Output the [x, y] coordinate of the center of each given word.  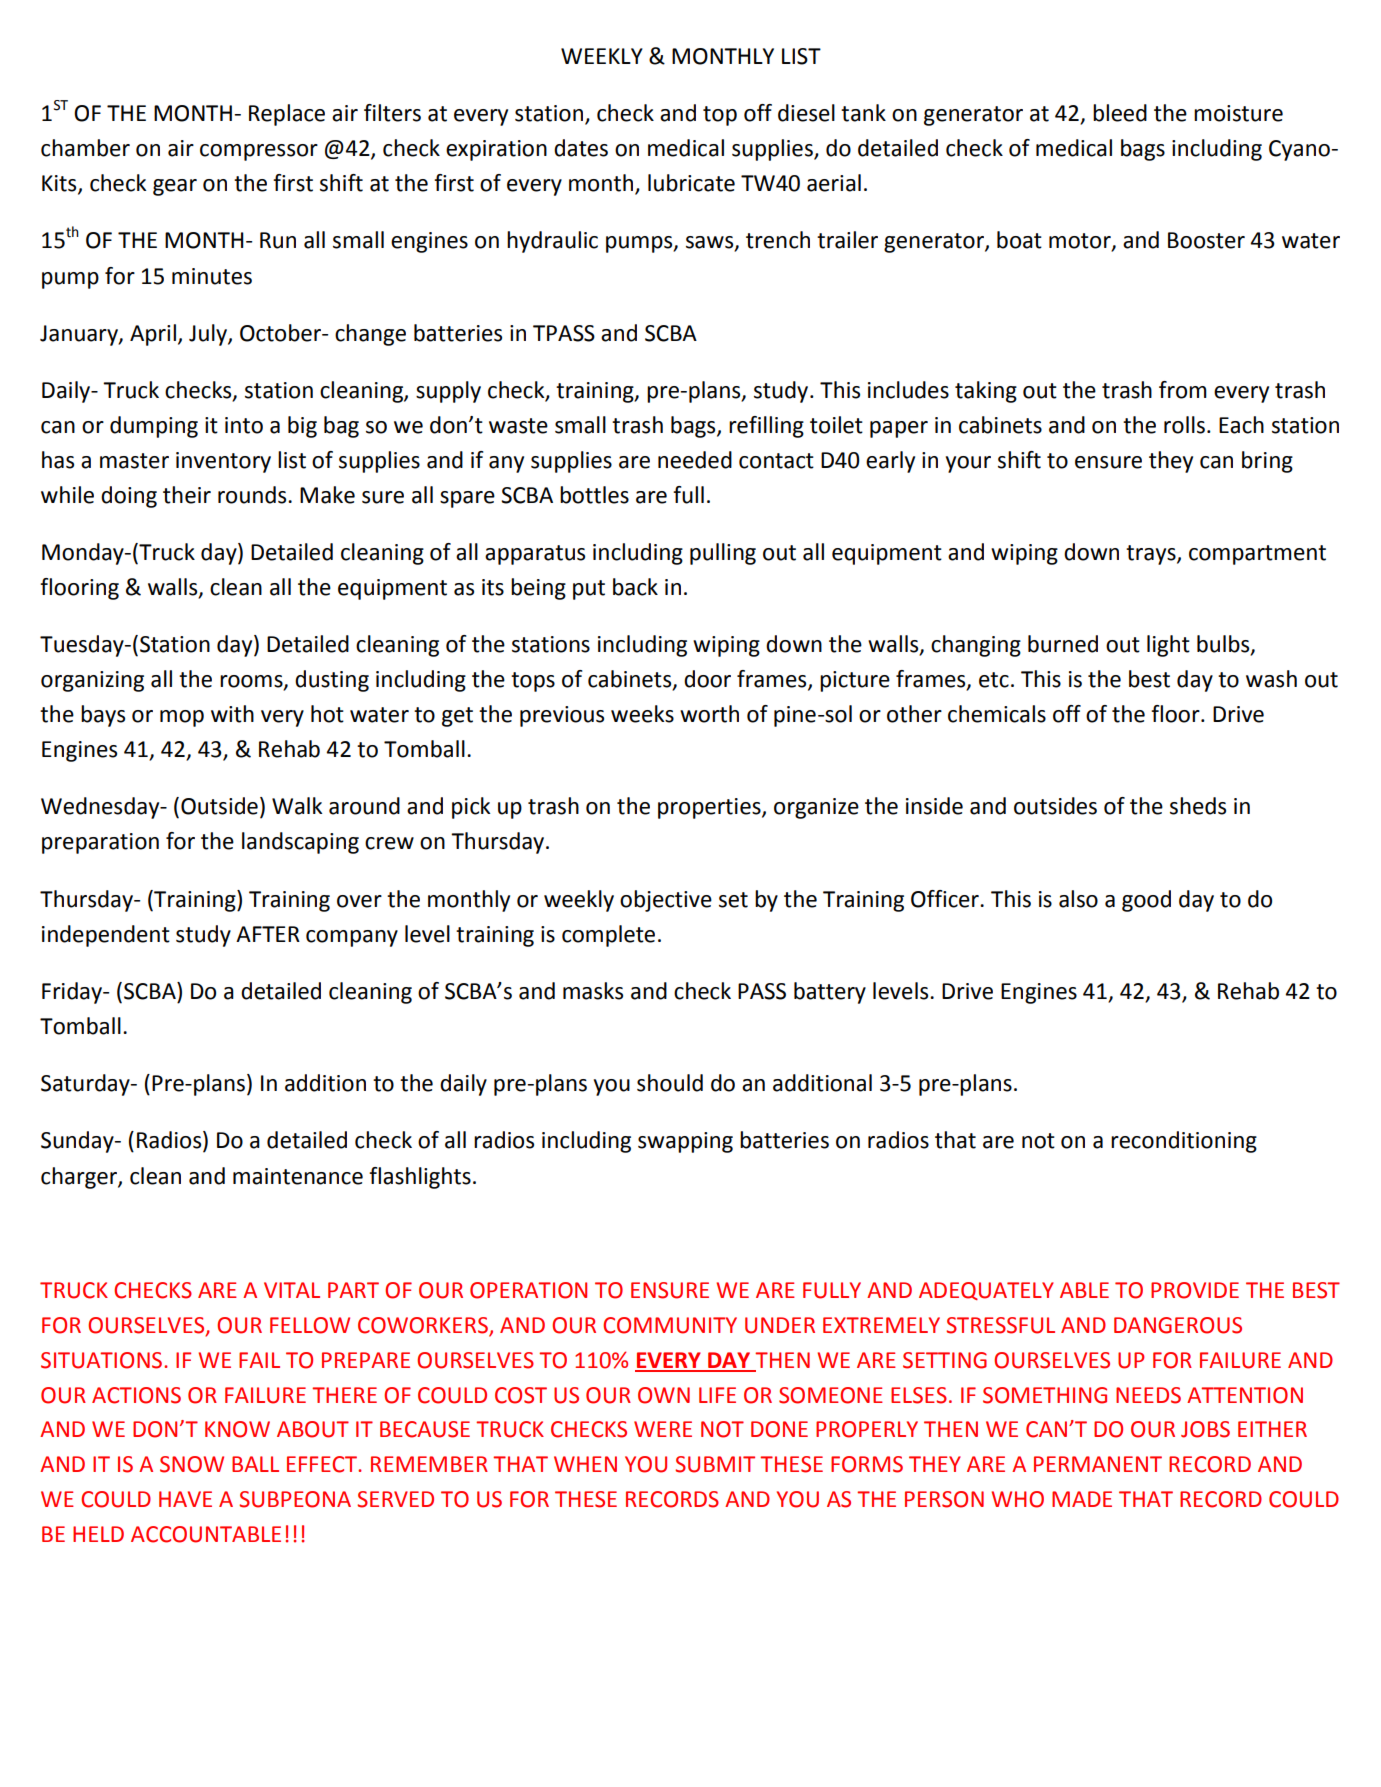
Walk [297, 806]
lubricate [691, 183]
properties [710, 808]
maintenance [298, 1176]
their [187, 495]
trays [1152, 555]
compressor [259, 152]
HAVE [185, 1499]
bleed [1120, 113]
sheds [1198, 806]
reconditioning [1184, 1142]
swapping [685, 1142]
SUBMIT [715, 1464]
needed [695, 460]
